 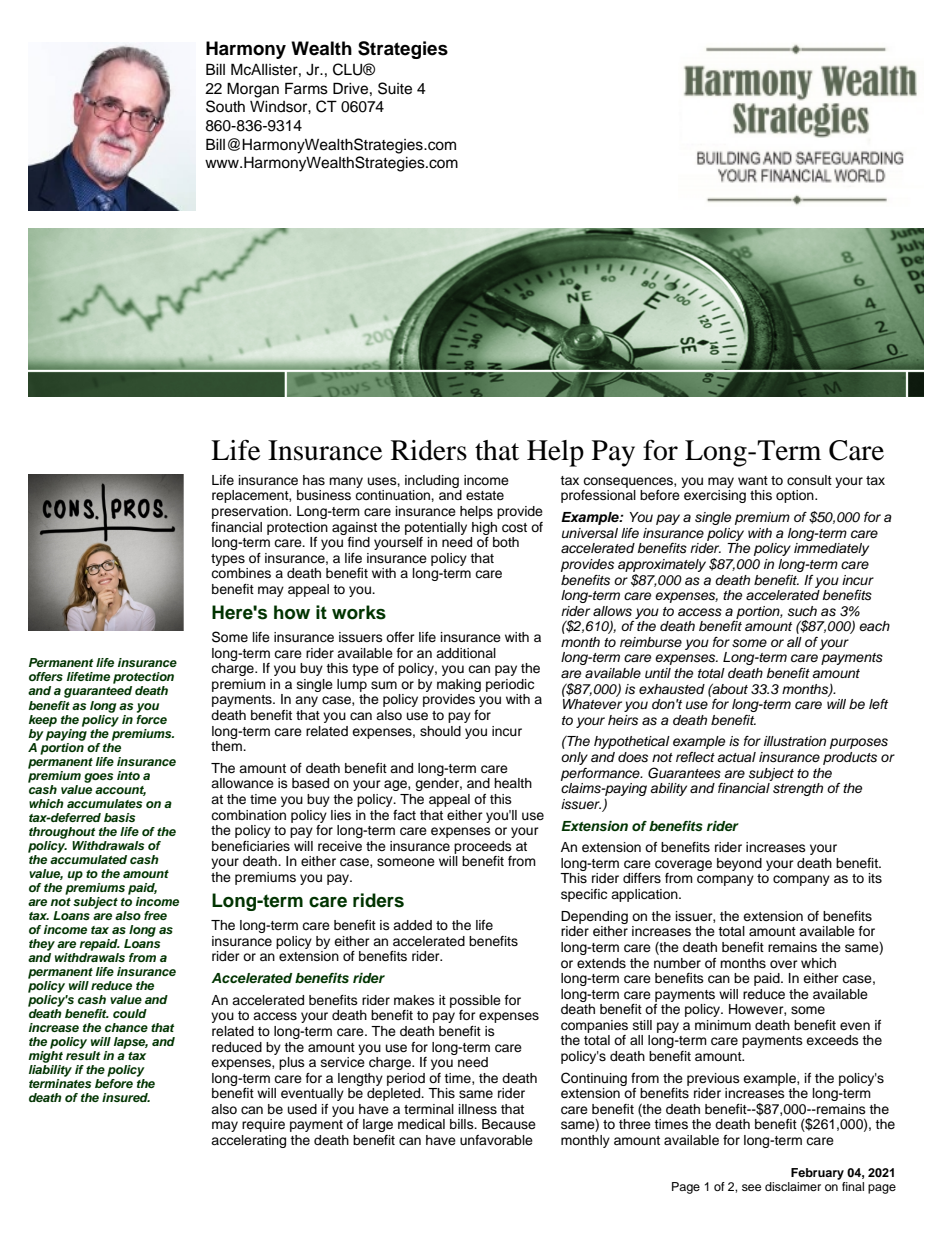 I want to click on immediately, so click(x=831, y=549).
